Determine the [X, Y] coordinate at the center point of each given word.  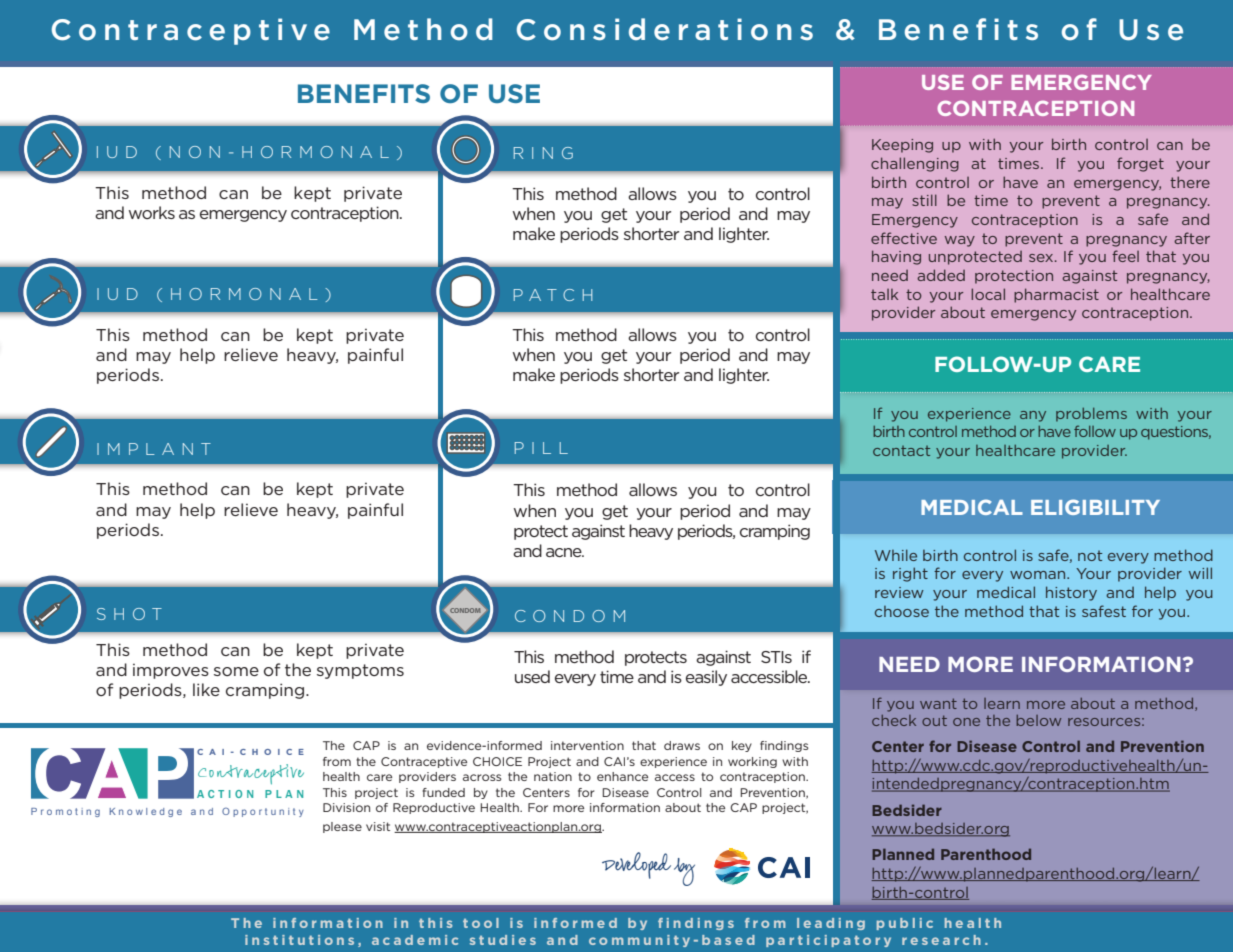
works [152, 212]
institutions [299, 940]
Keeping [902, 146]
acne [565, 552]
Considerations [665, 29]
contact [901, 451]
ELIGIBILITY [1095, 507]
